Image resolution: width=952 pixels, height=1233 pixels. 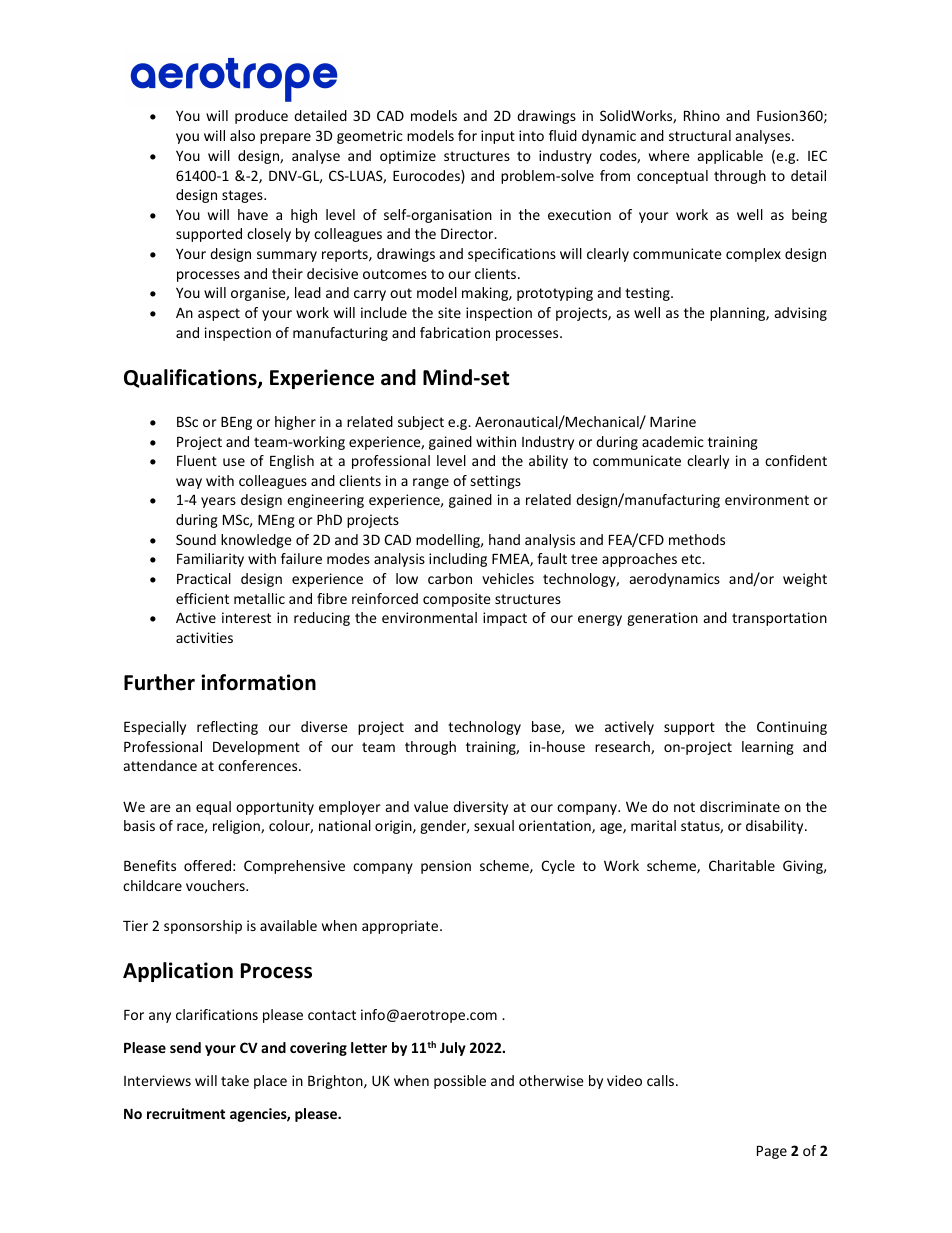 What do you see at coordinates (796, 460) in the image?
I see `confident` at bounding box center [796, 460].
